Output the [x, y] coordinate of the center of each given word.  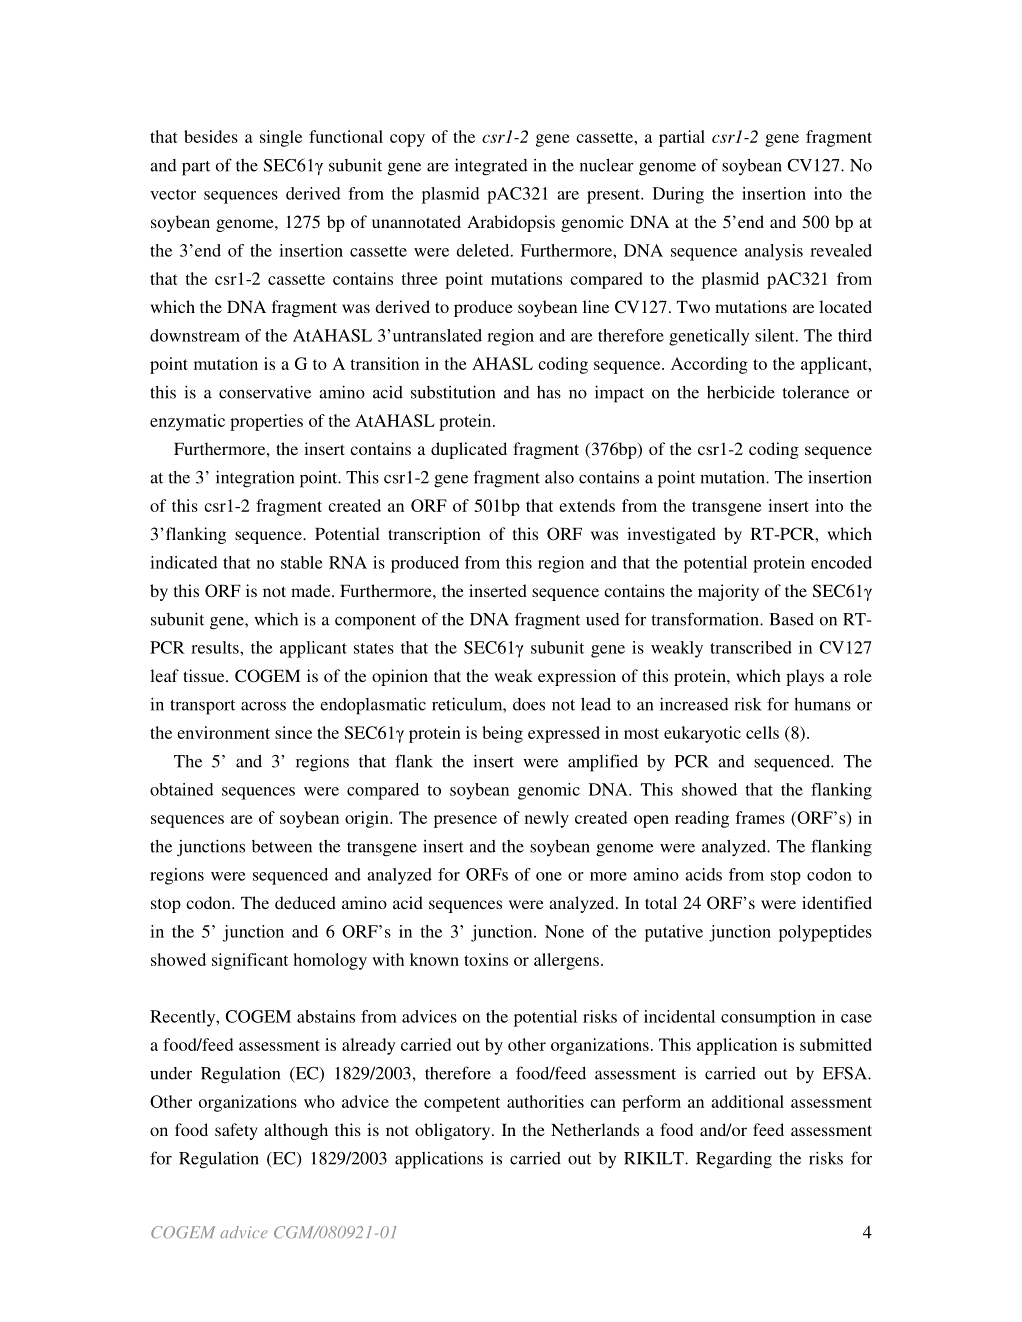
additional [747, 1101]
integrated [491, 167]
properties [266, 422]
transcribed [751, 647]
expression [577, 677]
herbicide [741, 392]
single [281, 138]
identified [837, 902]
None [564, 931]
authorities [545, 1101]
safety [236, 1131]
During [678, 195]
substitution [453, 392]
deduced [305, 902]
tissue [205, 675]
